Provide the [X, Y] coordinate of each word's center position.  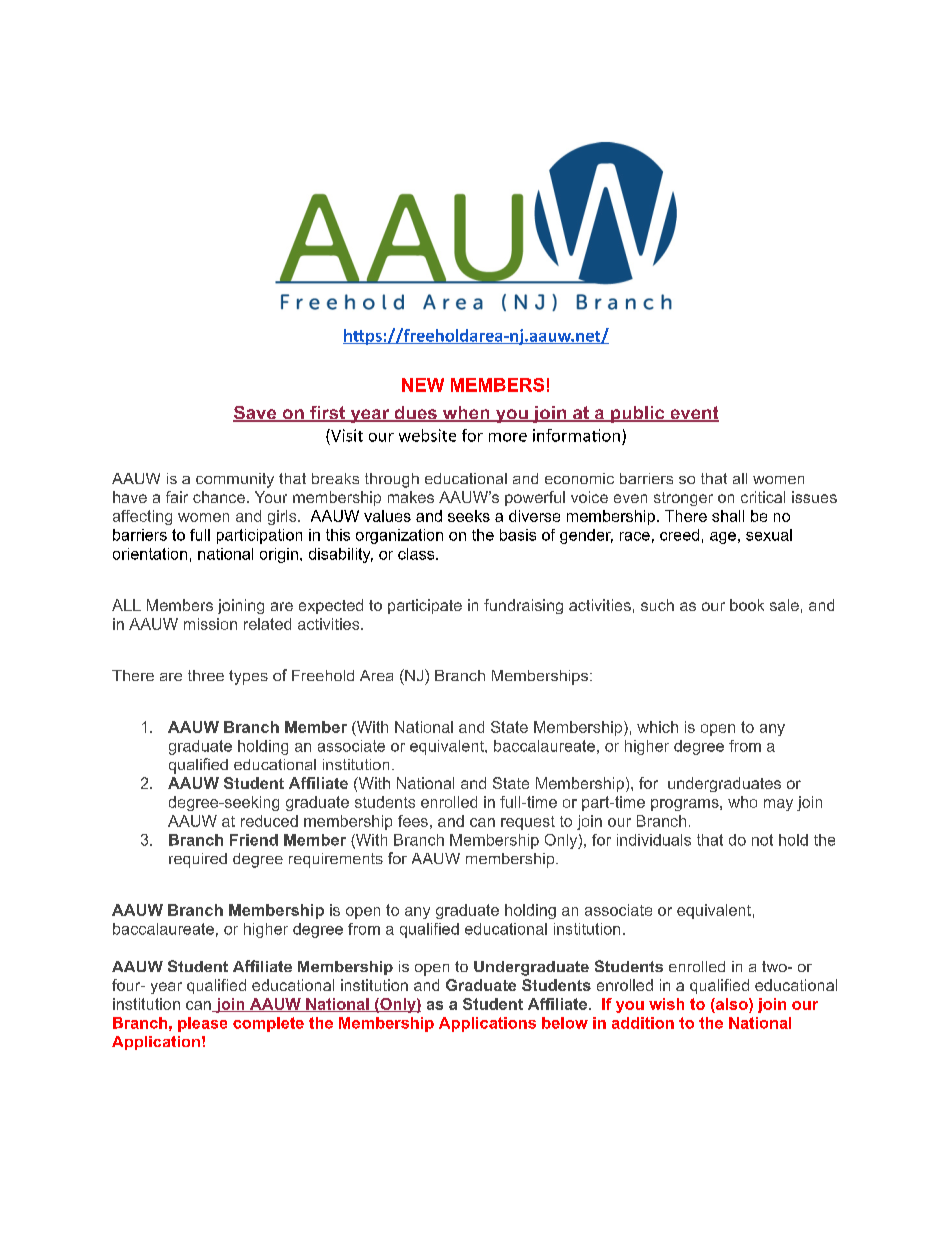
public [637, 414]
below [565, 1023]
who [742, 802]
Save [256, 414]
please [202, 1024]
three [206, 675]
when [466, 414]
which [657, 727]
